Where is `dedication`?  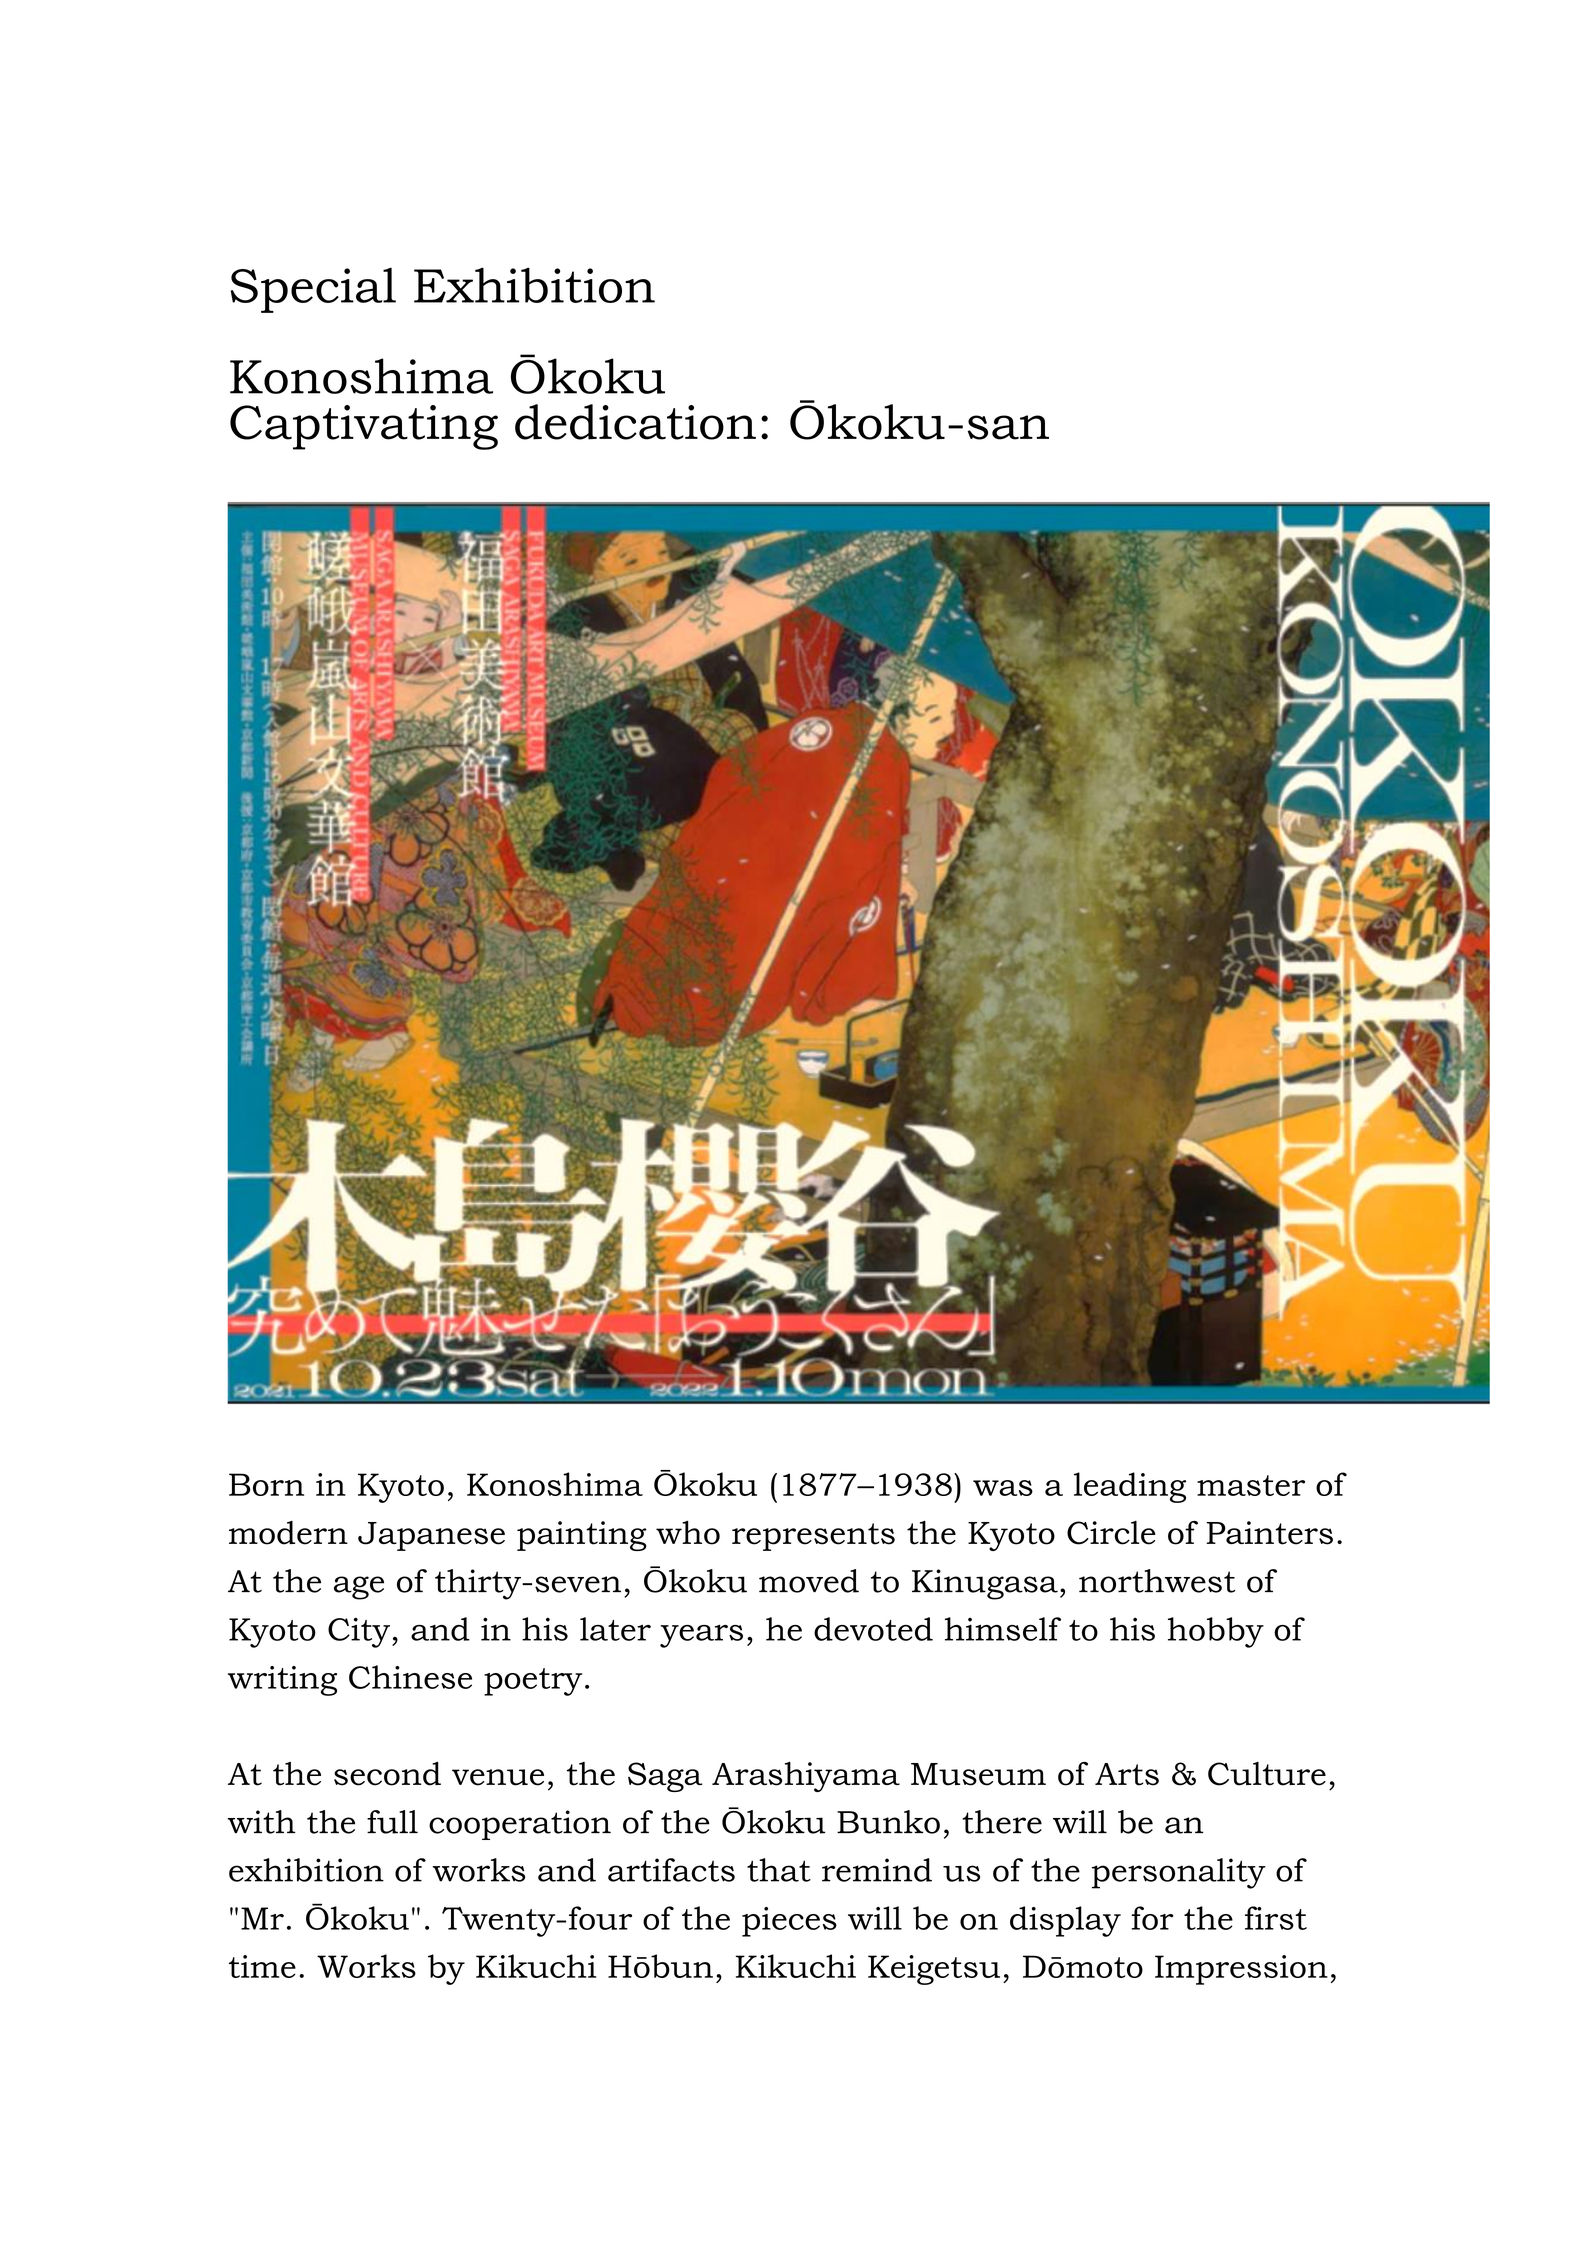 dedication is located at coordinates (635, 422).
